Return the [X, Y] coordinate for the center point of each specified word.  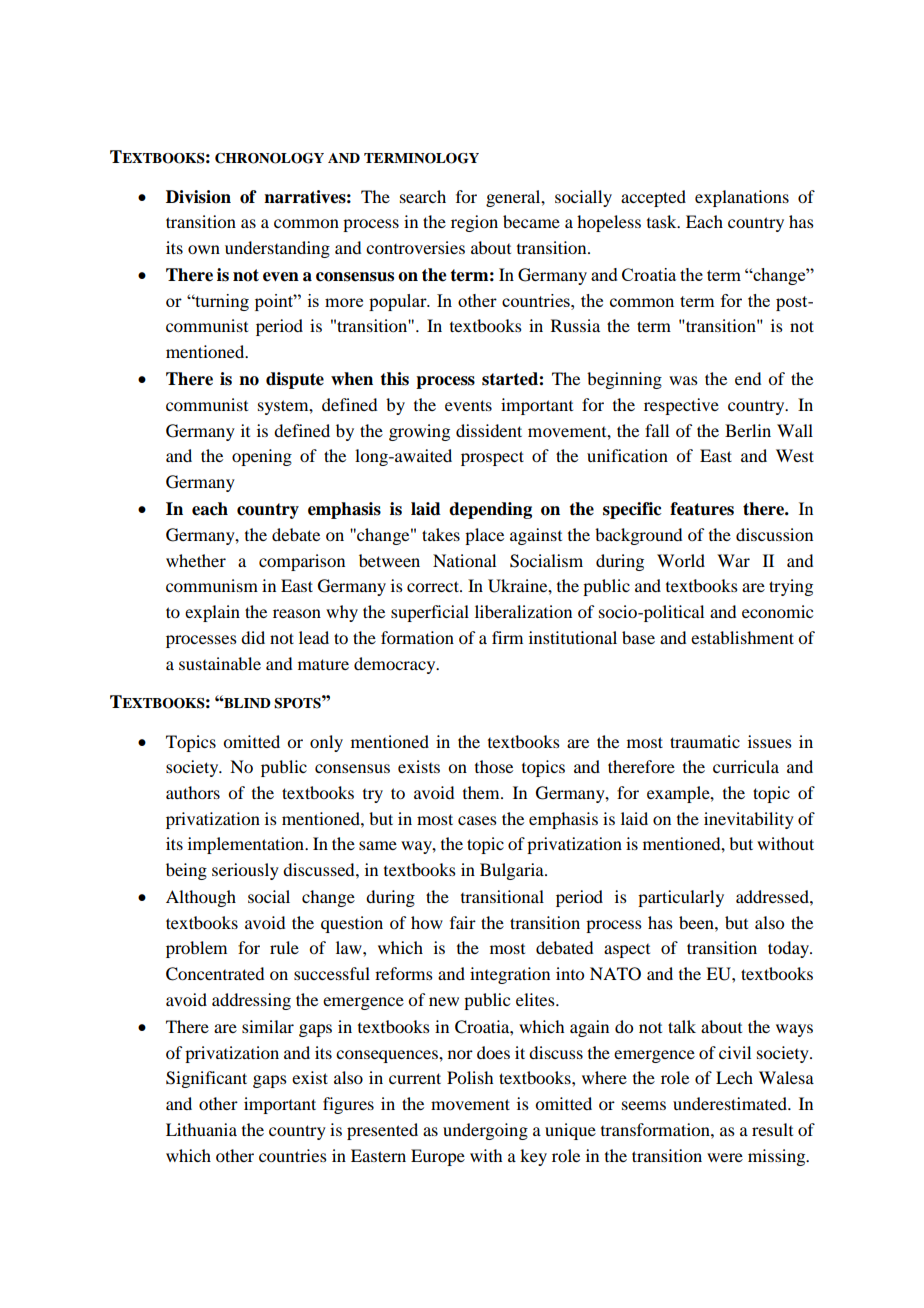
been [697, 922]
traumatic [705, 741]
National [464, 560]
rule [284, 947]
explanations [742, 198]
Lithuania [201, 1129]
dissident [489, 430]
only [326, 743]
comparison [302, 562]
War [733, 560]
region [474, 223]
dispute [295, 380]
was [683, 380]
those [494, 766]
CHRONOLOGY [269, 158]
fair [463, 922]
